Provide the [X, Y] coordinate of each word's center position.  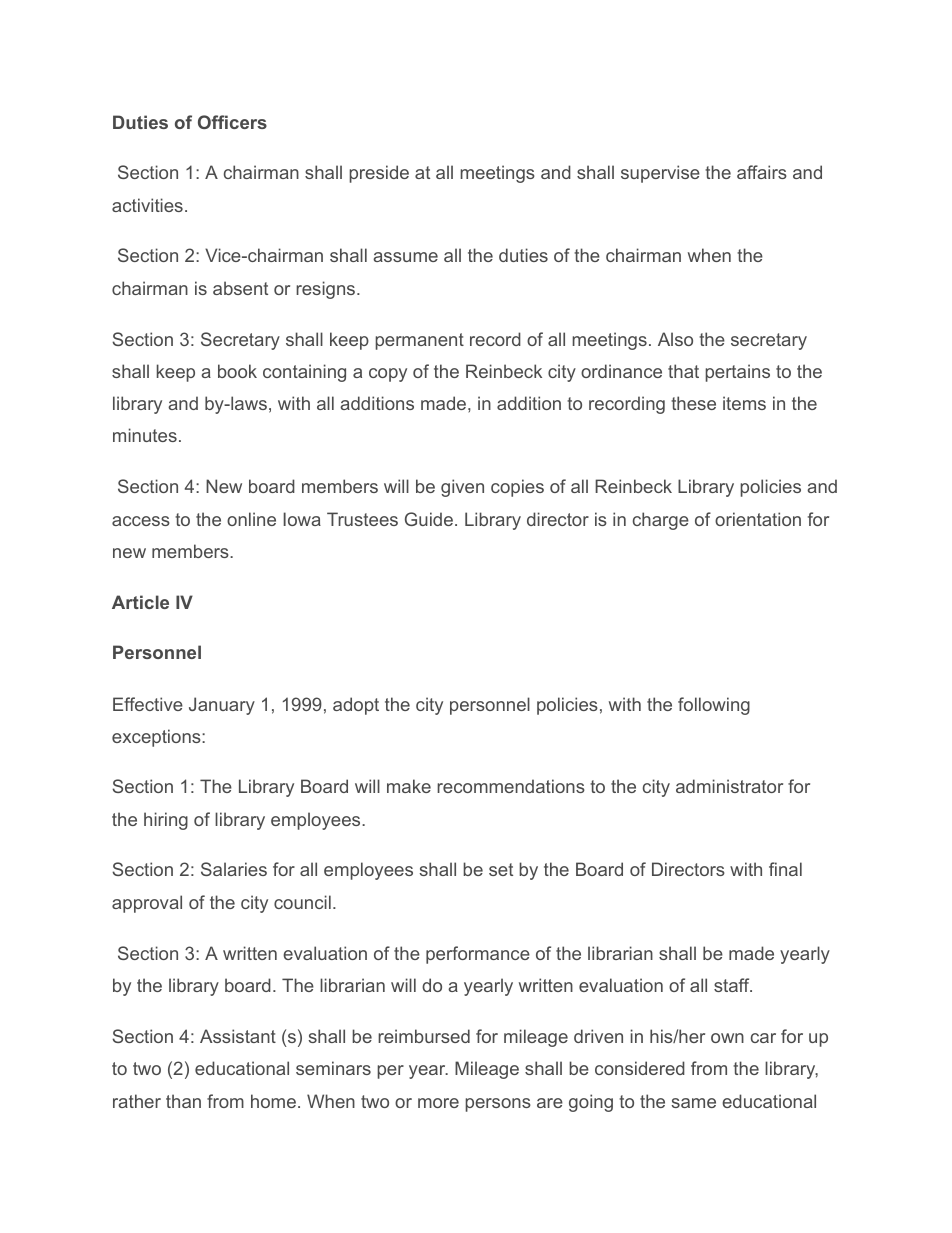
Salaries [234, 869]
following [714, 706]
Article [140, 602]
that [683, 371]
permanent [419, 341]
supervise [660, 174]
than [183, 1101]
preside [379, 174]
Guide [429, 519]
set [501, 869]
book [237, 371]
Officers [232, 122]
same [693, 1103]
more [438, 1103]
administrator [729, 786]
